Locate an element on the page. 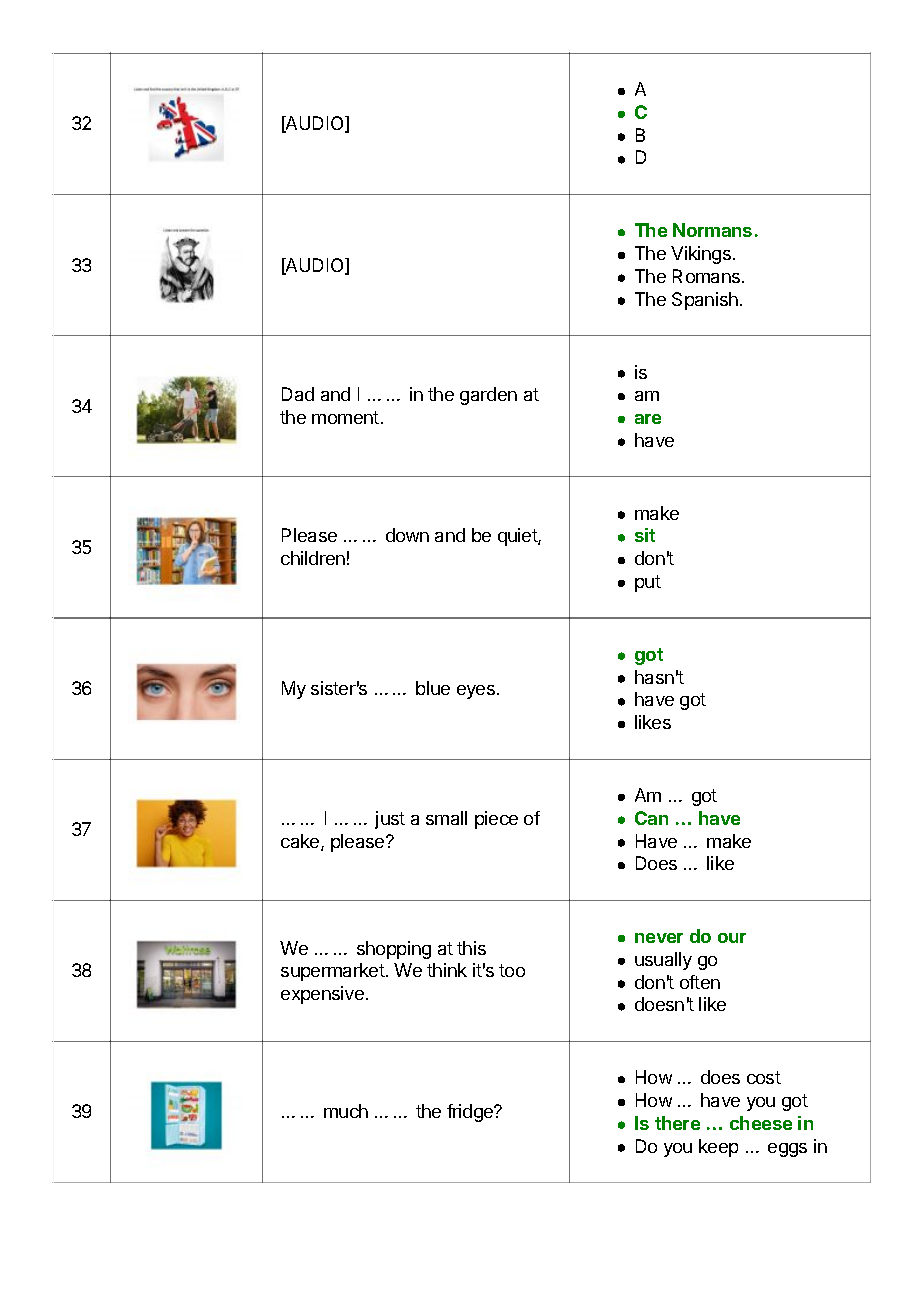  much is located at coordinates (346, 1111).
